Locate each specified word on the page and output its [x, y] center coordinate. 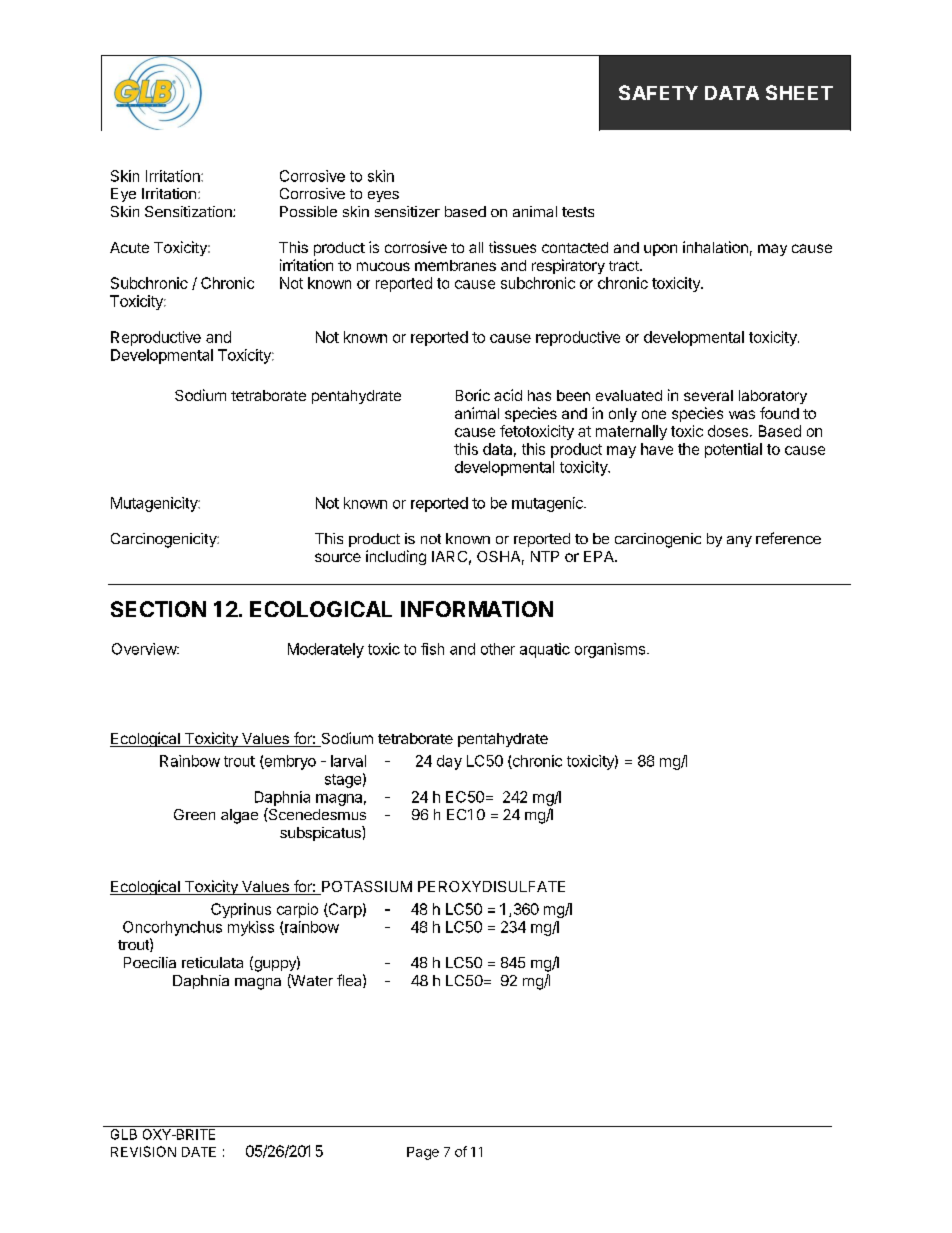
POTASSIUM [366, 888]
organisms [611, 650]
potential [733, 450]
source [338, 557]
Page [423, 1153]
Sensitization [189, 211]
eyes [383, 196]
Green [194, 814]
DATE [199, 1152]
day [449, 762]
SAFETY [658, 92]
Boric [473, 395]
